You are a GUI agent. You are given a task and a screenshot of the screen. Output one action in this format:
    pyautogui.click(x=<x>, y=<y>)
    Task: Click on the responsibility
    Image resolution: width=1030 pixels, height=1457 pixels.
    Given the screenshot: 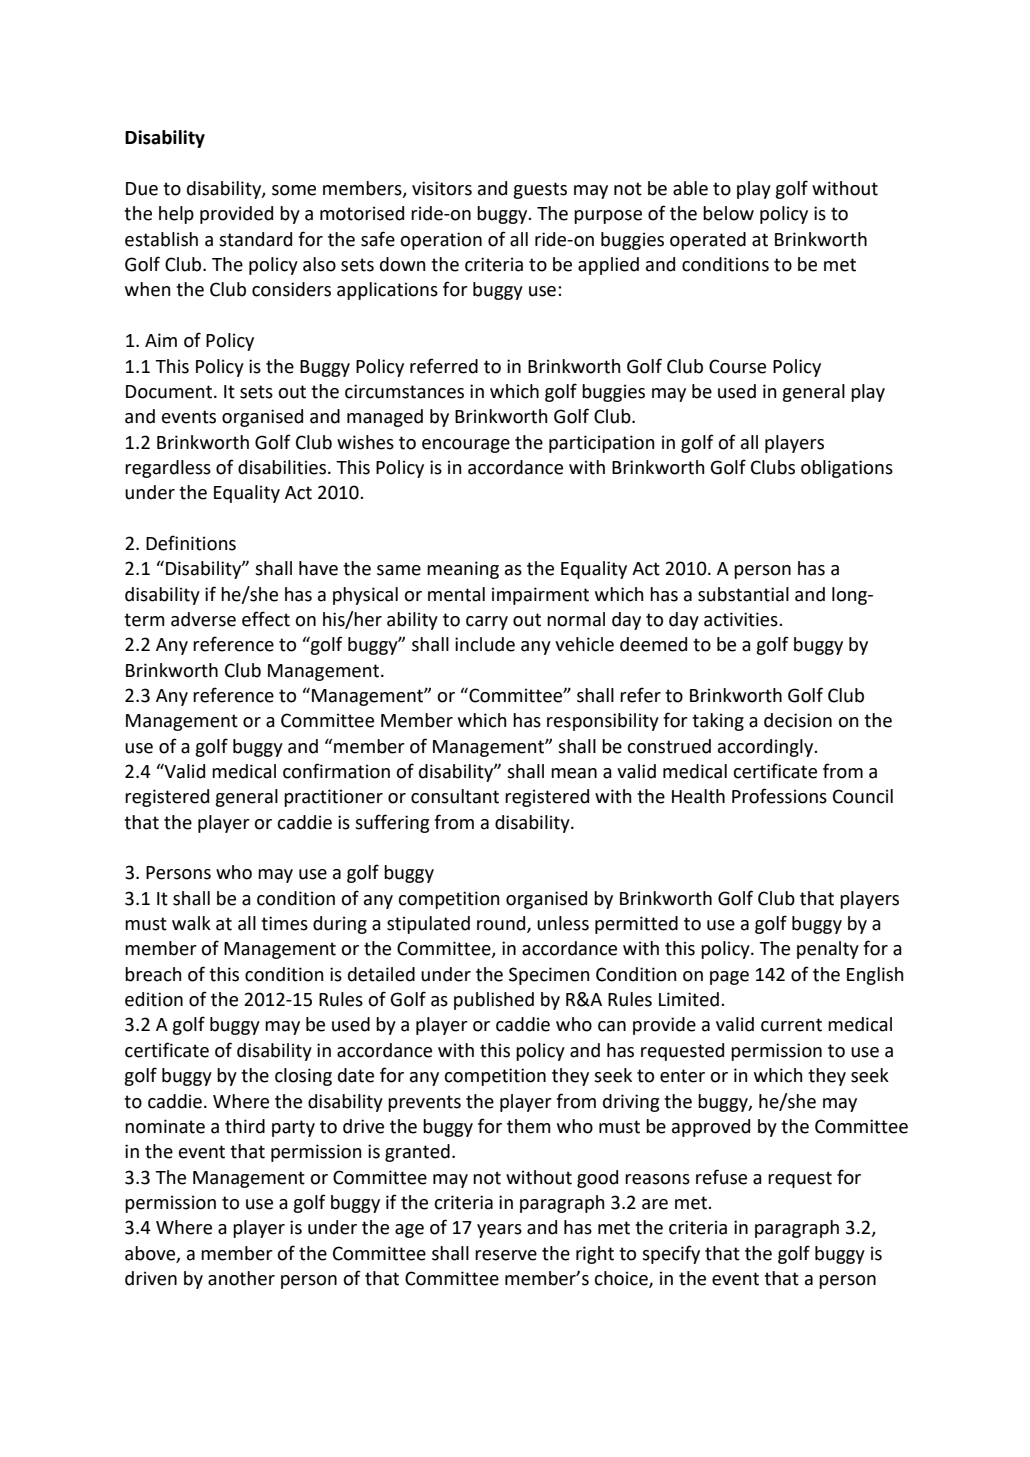 What is the action you would take?
    pyautogui.click(x=603, y=722)
